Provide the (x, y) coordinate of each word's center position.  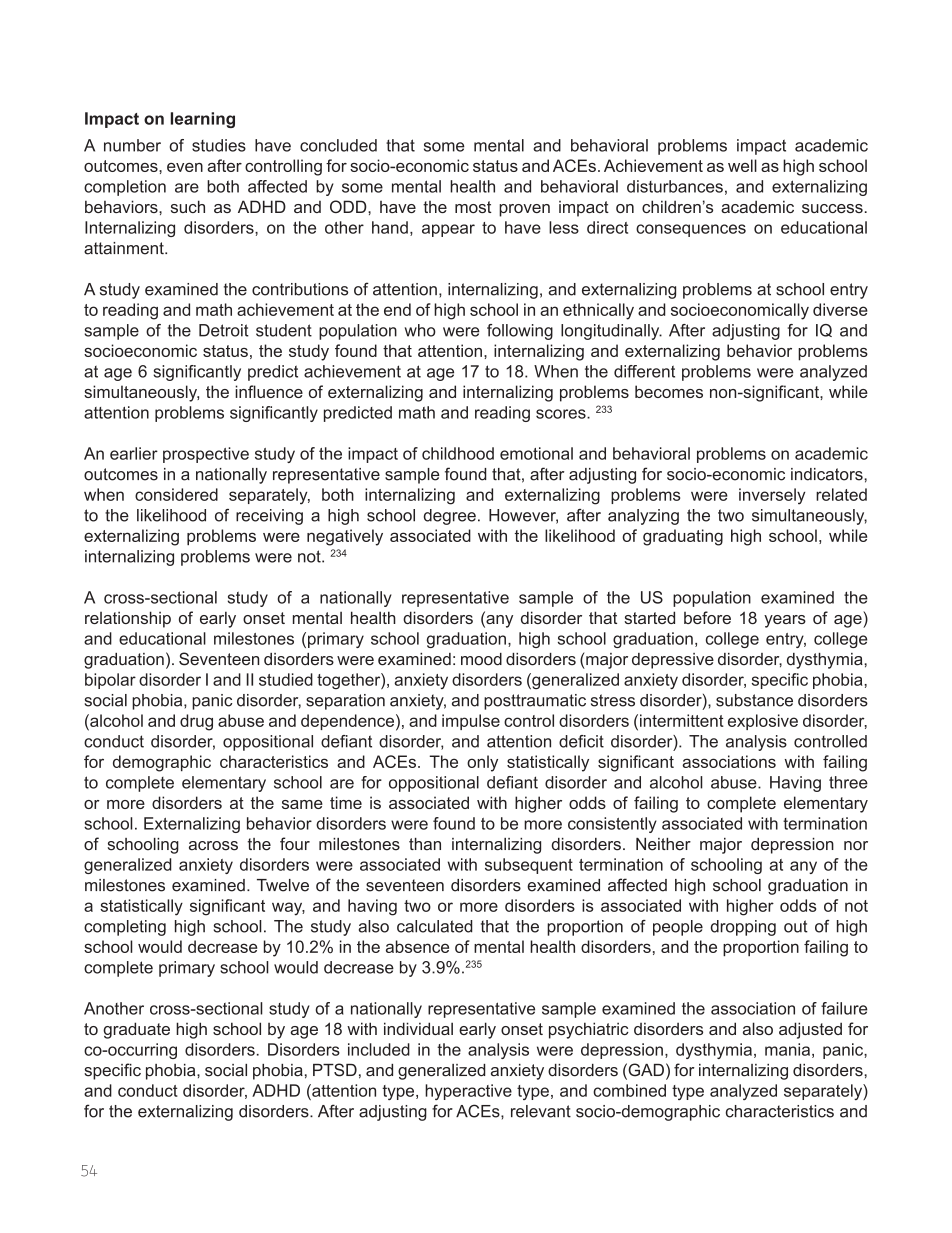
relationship (128, 619)
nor (856, 846)
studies (219, 145)
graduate (136, 1030)
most (473, 207)
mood (481, 659)
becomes (669, 391)
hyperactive (468, 1092)
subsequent (529, 866)
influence (269, 391)
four (295, 844)
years (785, 621)
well (742, 165)
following (520, 332)
